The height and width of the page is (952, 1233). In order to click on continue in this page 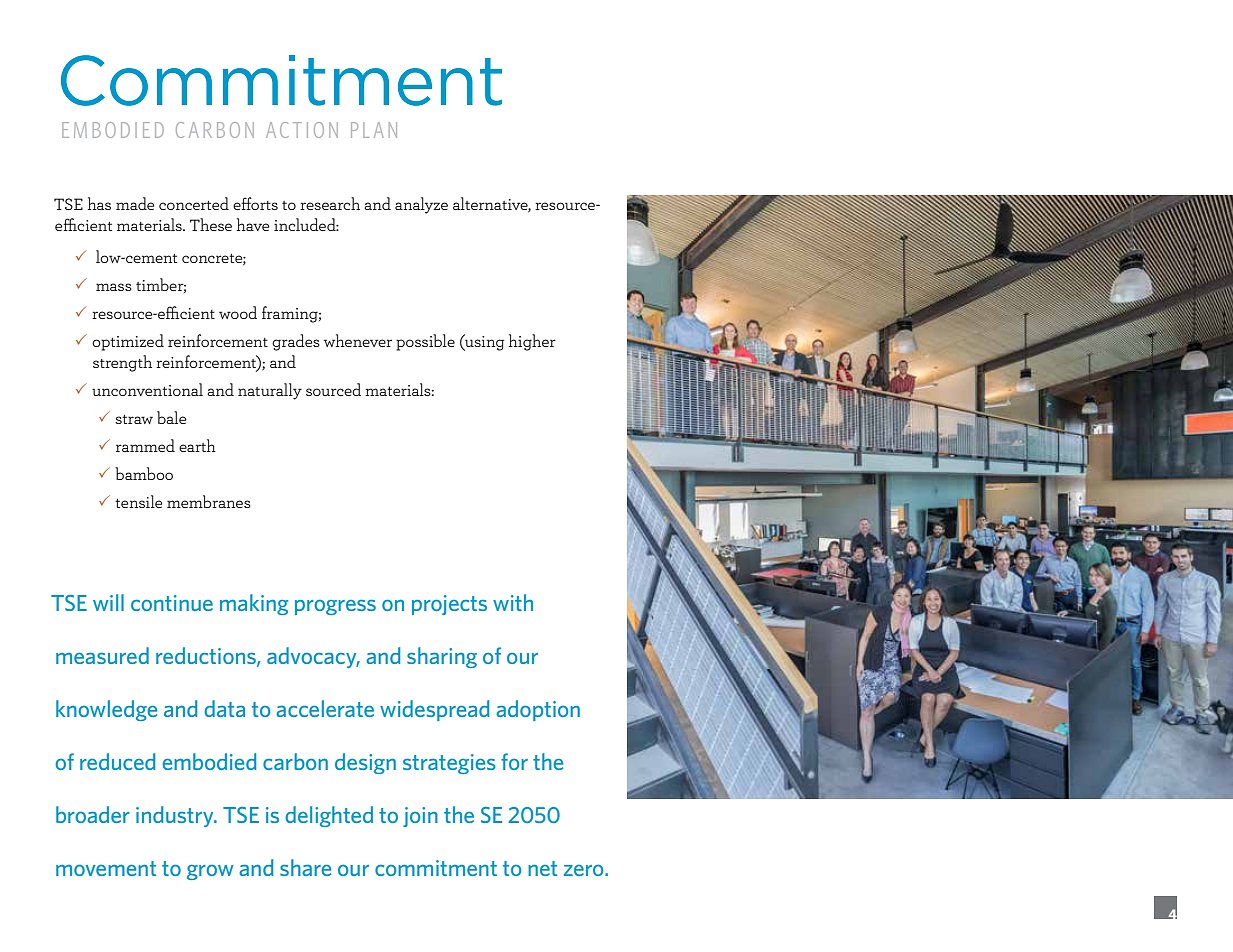, I will do `click(172, 603)`.
